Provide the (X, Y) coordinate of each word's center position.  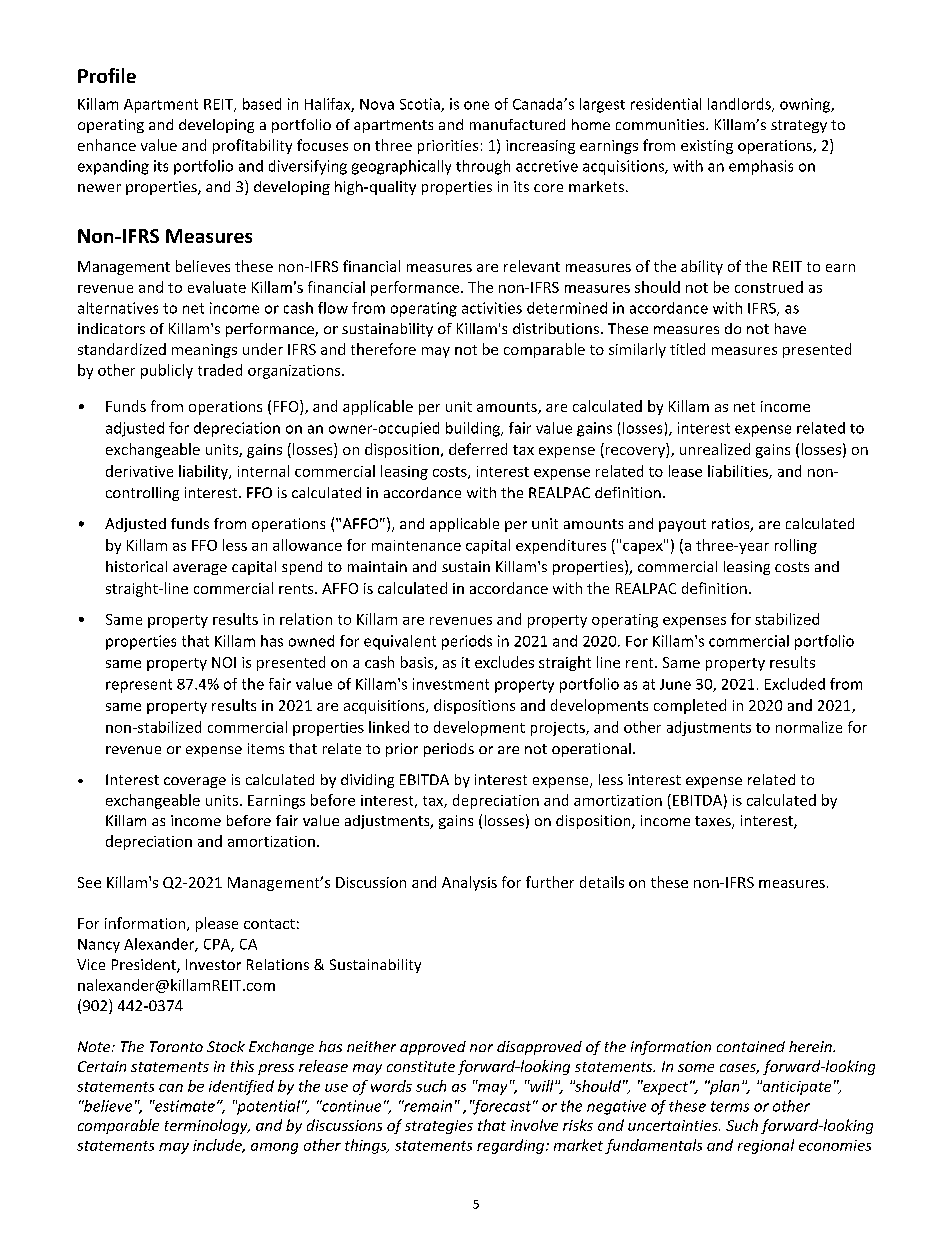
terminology (207, 1126)
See (89, 882)
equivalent (400, 642)
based (262, 104)
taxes (714, 822)
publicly (167, 371)
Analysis (469, 883)
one (476, 105)
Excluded (795, 684)
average (200, 569)
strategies (439, 1127)
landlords (740, 105)
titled (687, 349)
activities (492, 308)
